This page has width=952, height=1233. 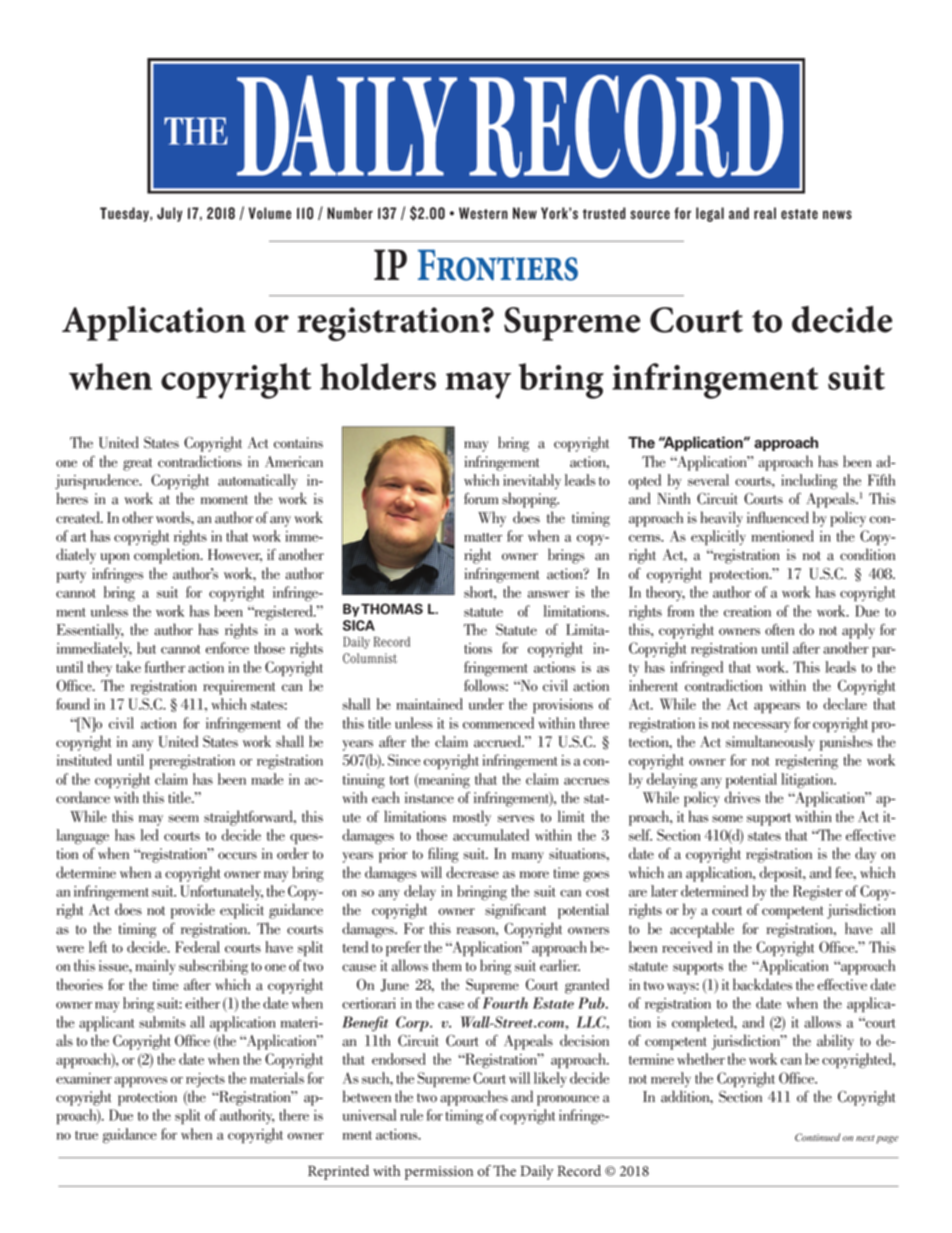 What do you see at coordinates (86, 1135) in the page?
I see `true` at bounding box center [86, 1135].
